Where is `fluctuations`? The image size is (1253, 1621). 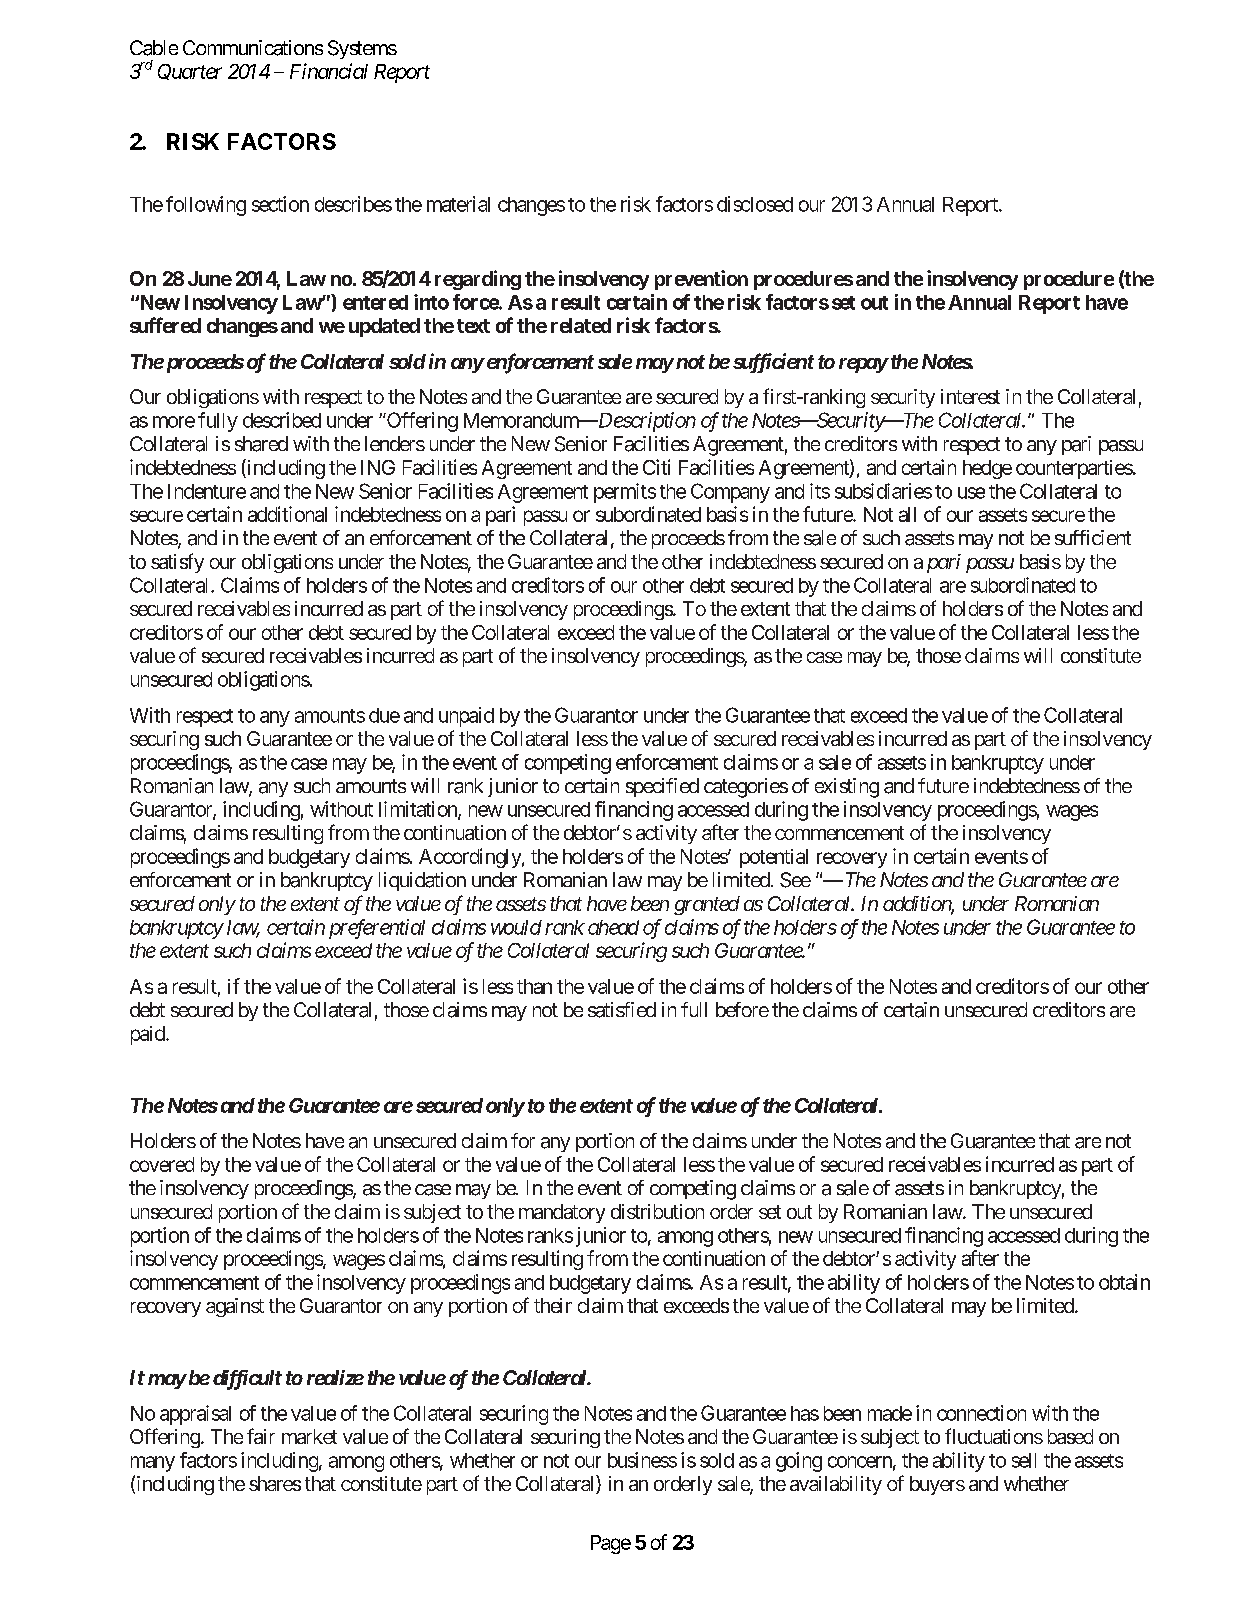
fluctuations is located at coordinates (994, 1436).
